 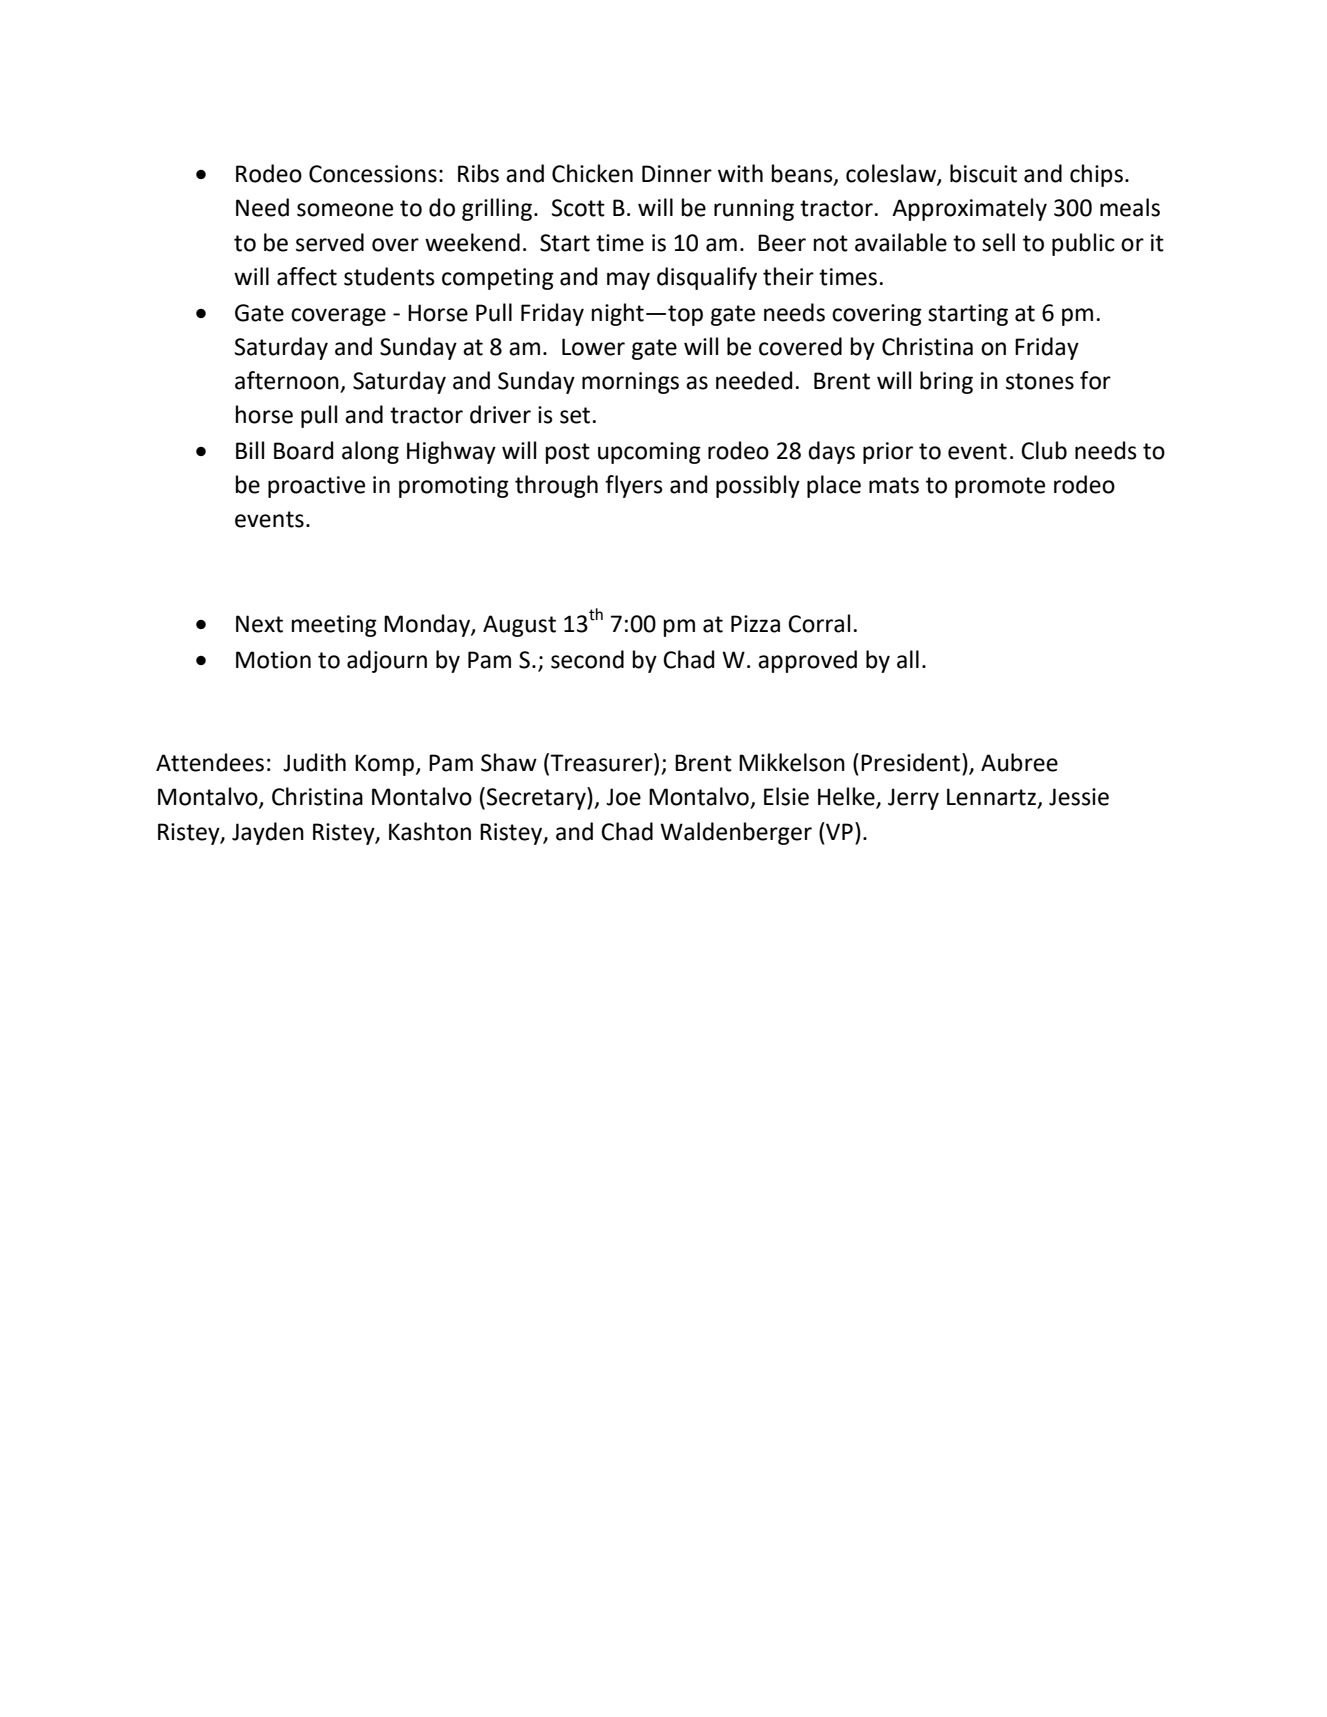 What do you see at coordinates (634, 486) in the screenshot?
I see `flyers` at bounding box center [634, 486].
